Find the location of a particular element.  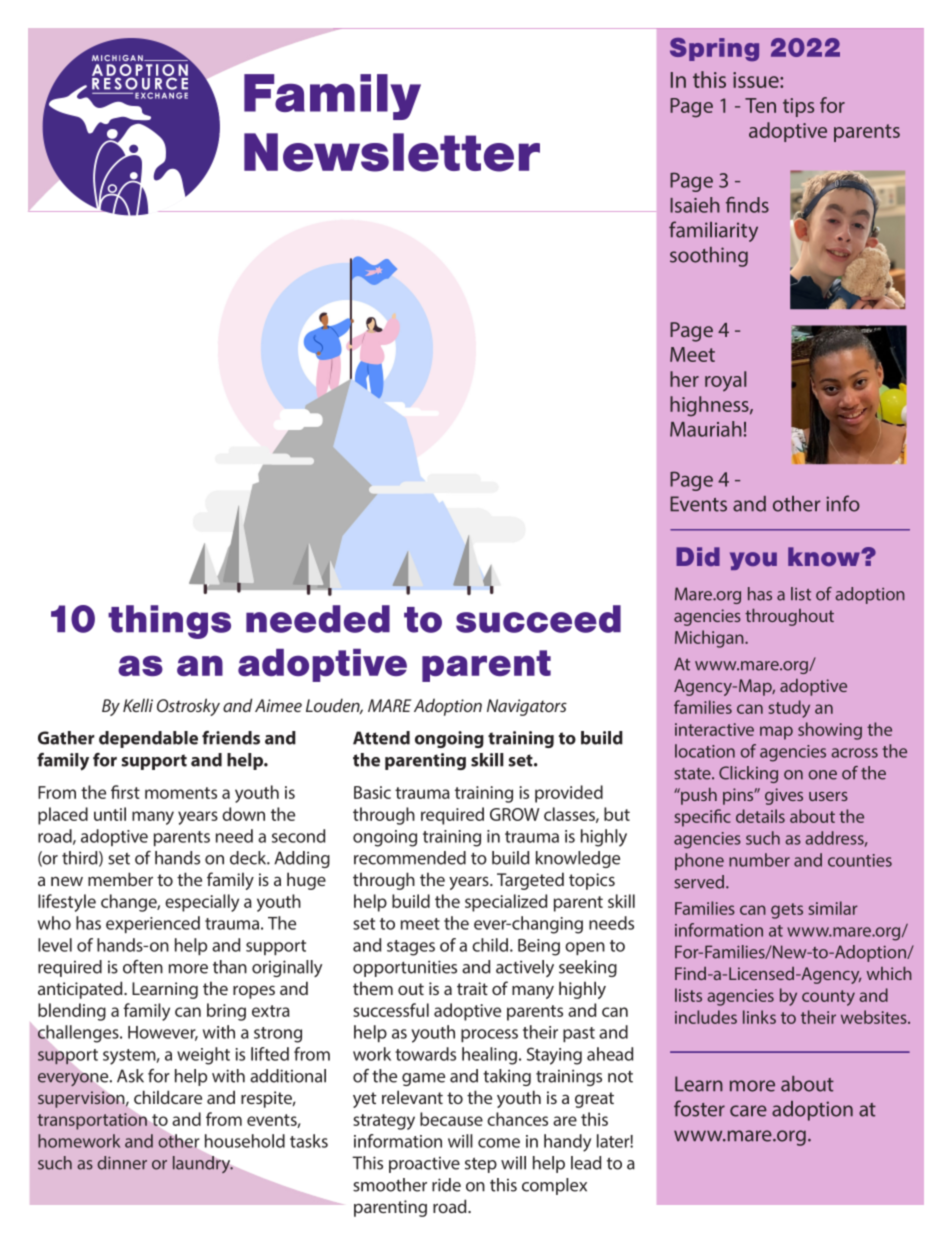

issue is located at coordinates (757, 80).
